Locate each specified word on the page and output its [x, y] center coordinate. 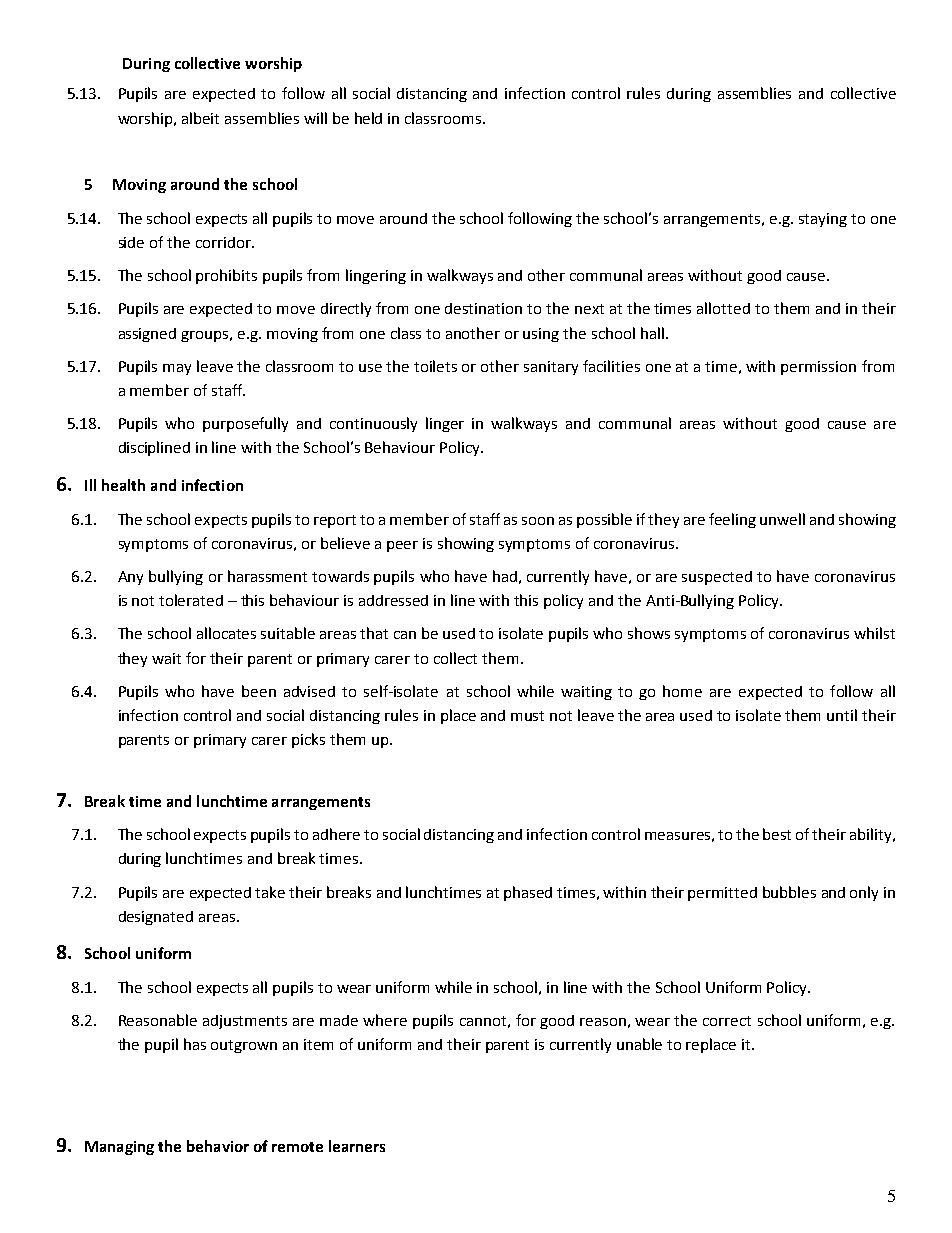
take [270, 892]
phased [528, 893]
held [368, 118]
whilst [874, 633]
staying [823, 220]
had [505, 576]
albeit [200, 118]
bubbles [789, 892]
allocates [226, 633]
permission [818, 368]
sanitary [551, 368]
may [177, 369]
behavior [218, 1146]
